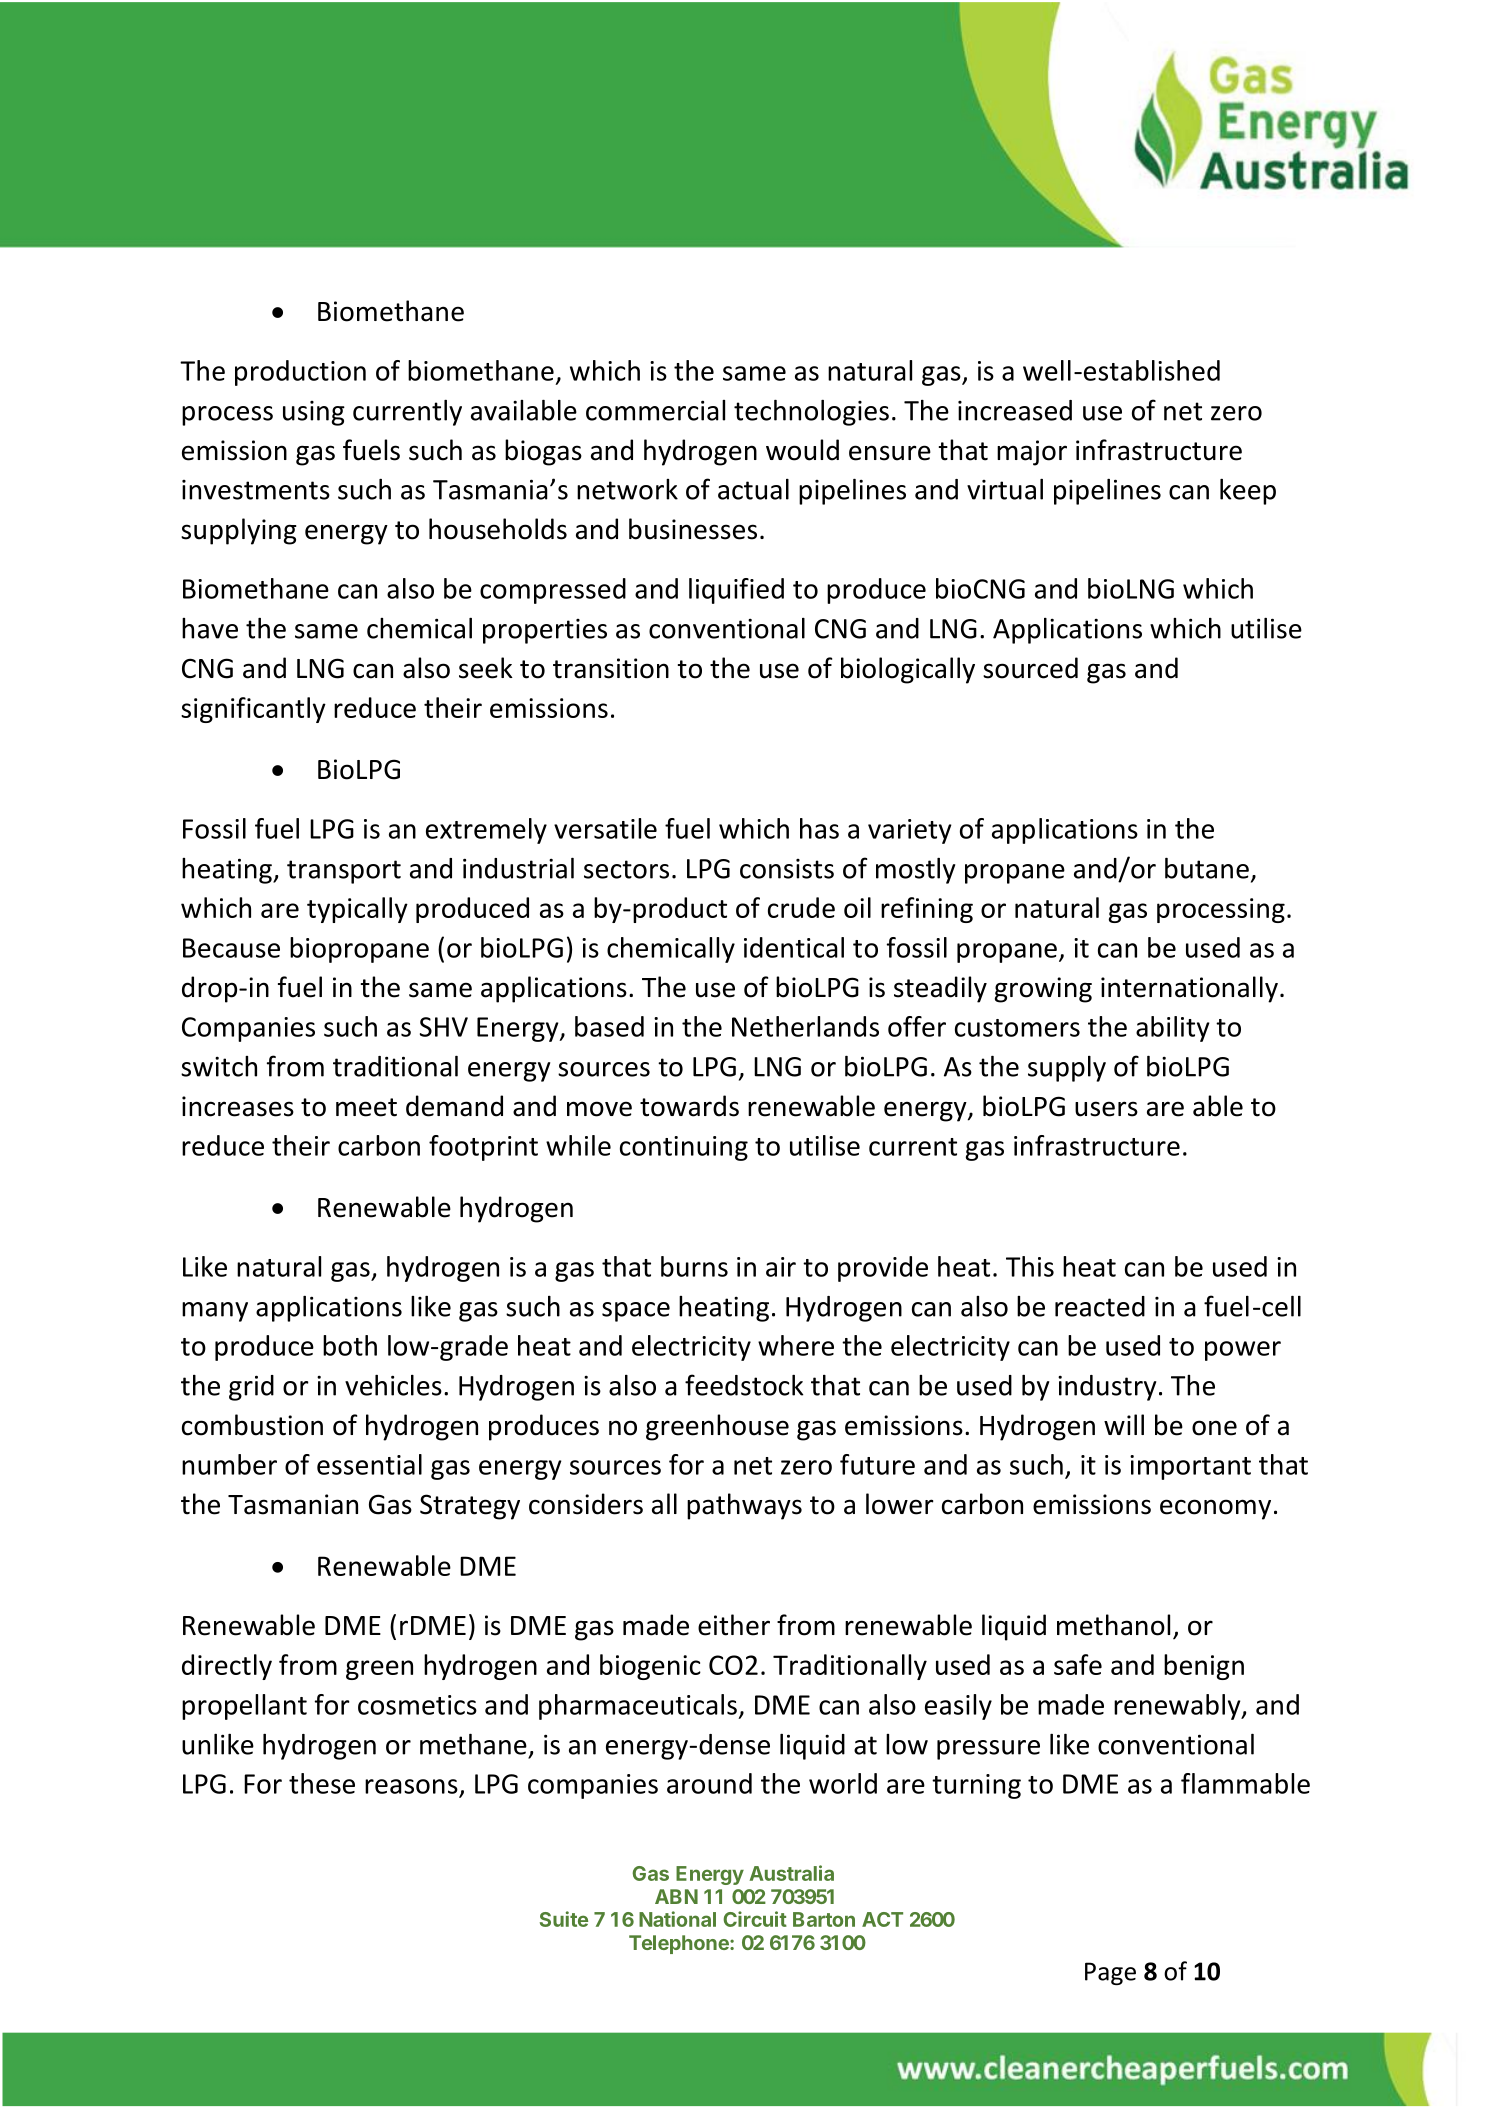 The height and width of the page is (2110, 1492). What do you see at coordinates (366, 1107) in the page?
I see `meet` at bounding box center [366, 1107].
